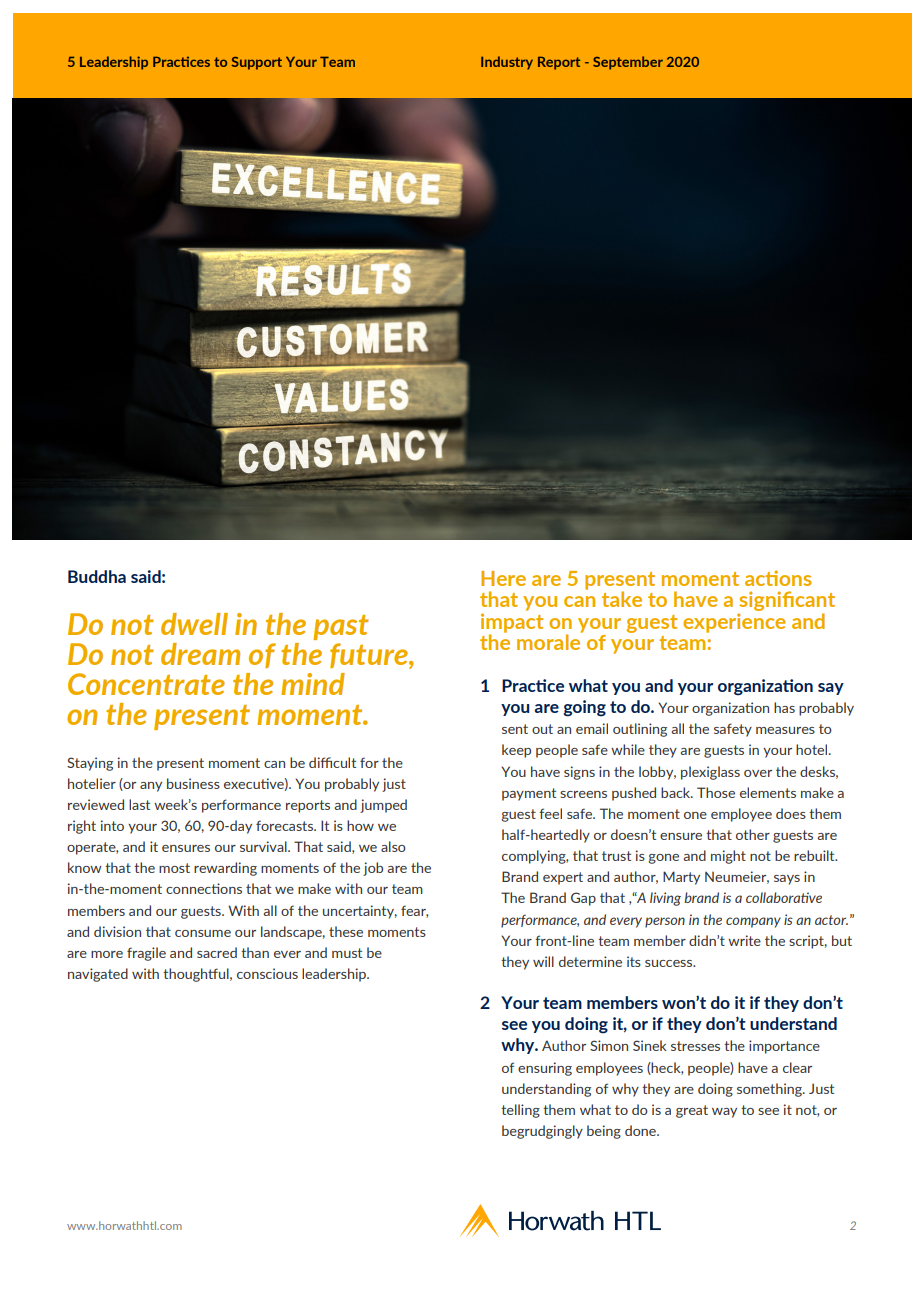 This screenshot has height=1297, width=924. Describe the element at coordinates (628, 63) in the screenshot. I see `September` at that location.
